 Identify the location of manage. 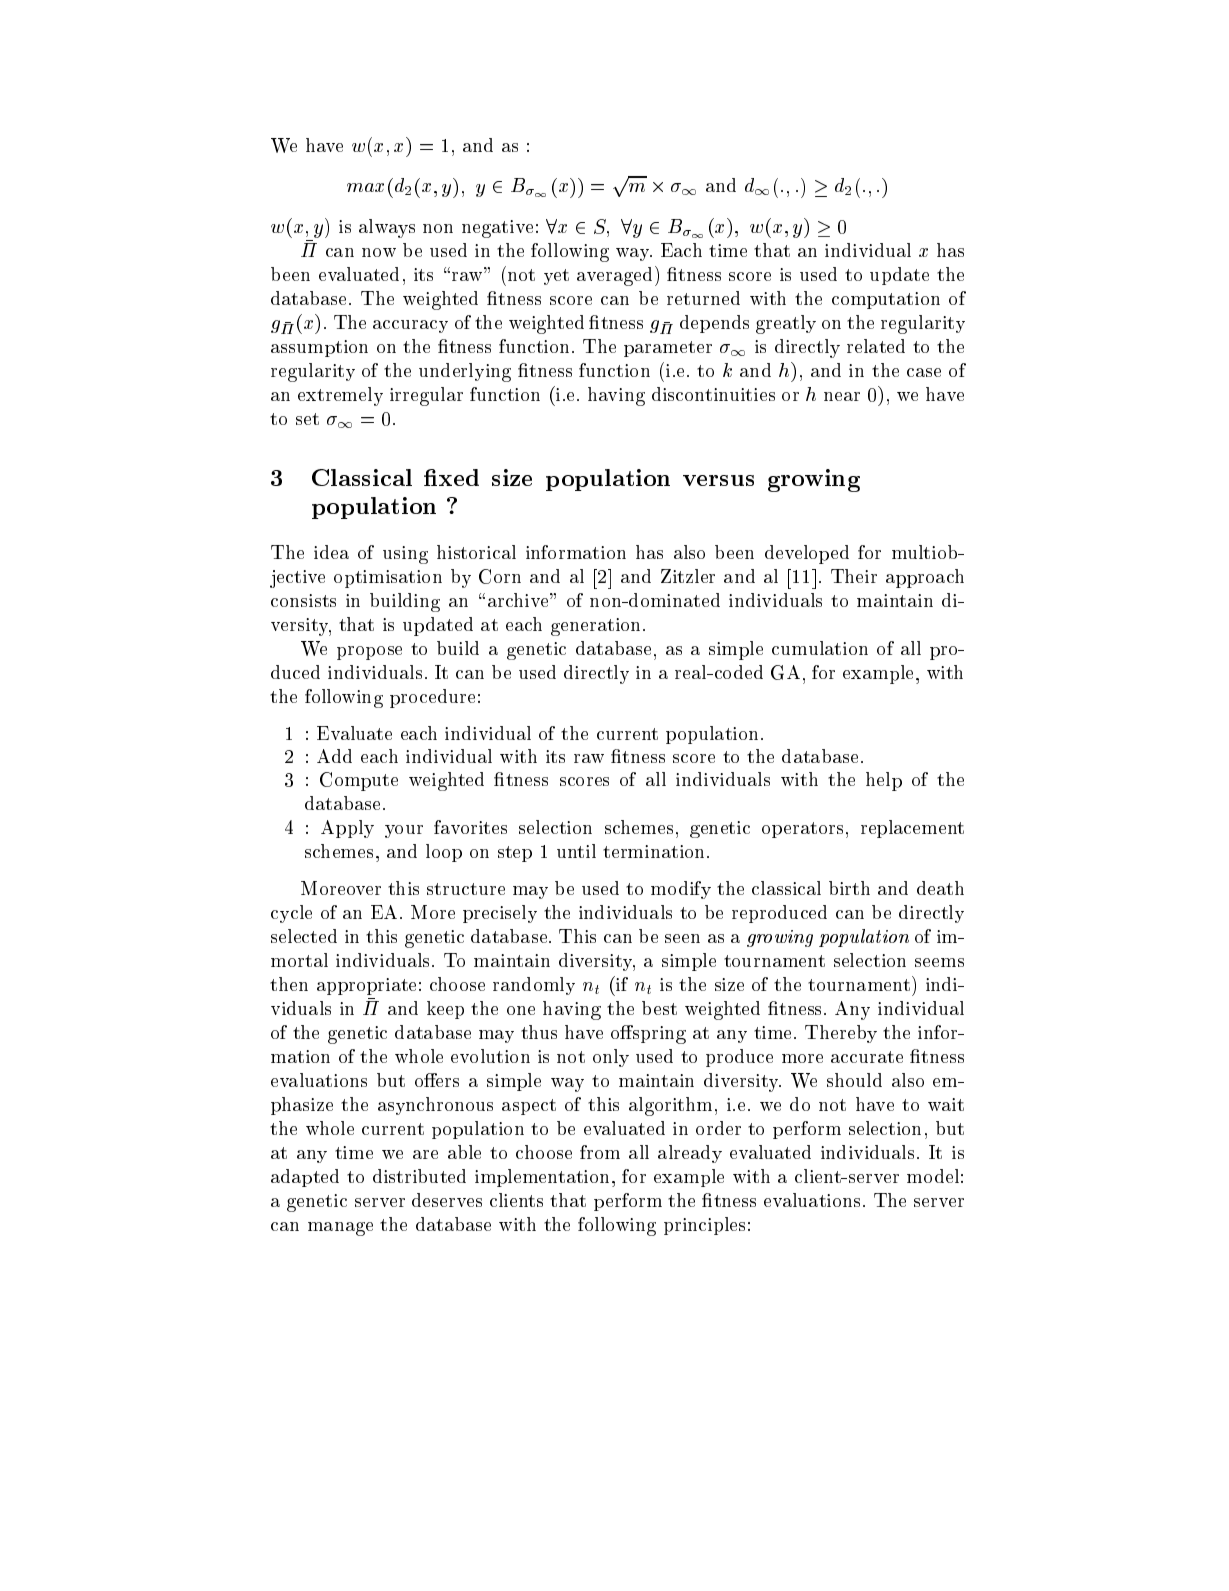
(340, 1229).
